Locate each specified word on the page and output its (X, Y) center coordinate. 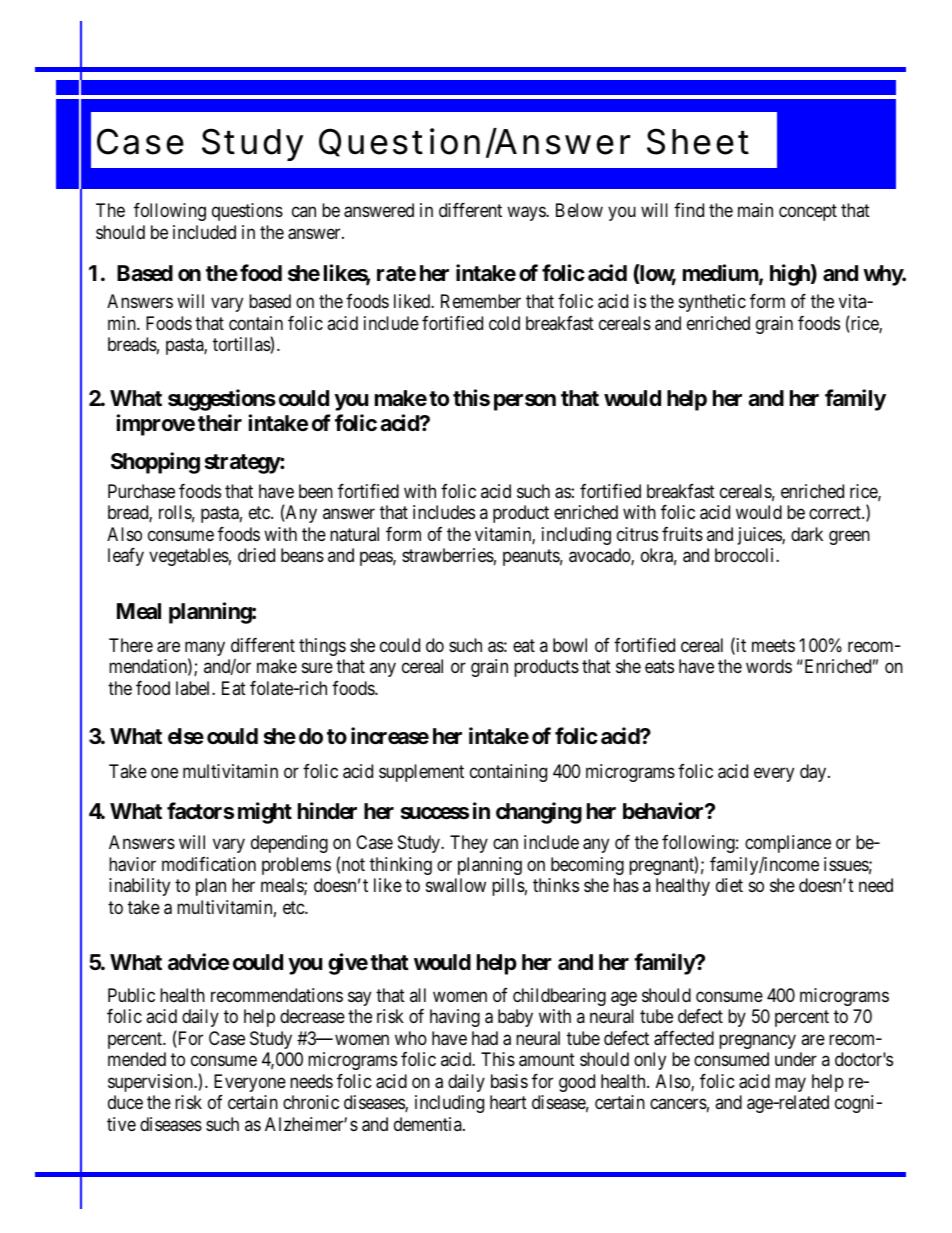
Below (579, 210)
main (755, 210)
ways (527, 214)
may (790, 1084)
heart (508, 1102)
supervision (151, 1083)
